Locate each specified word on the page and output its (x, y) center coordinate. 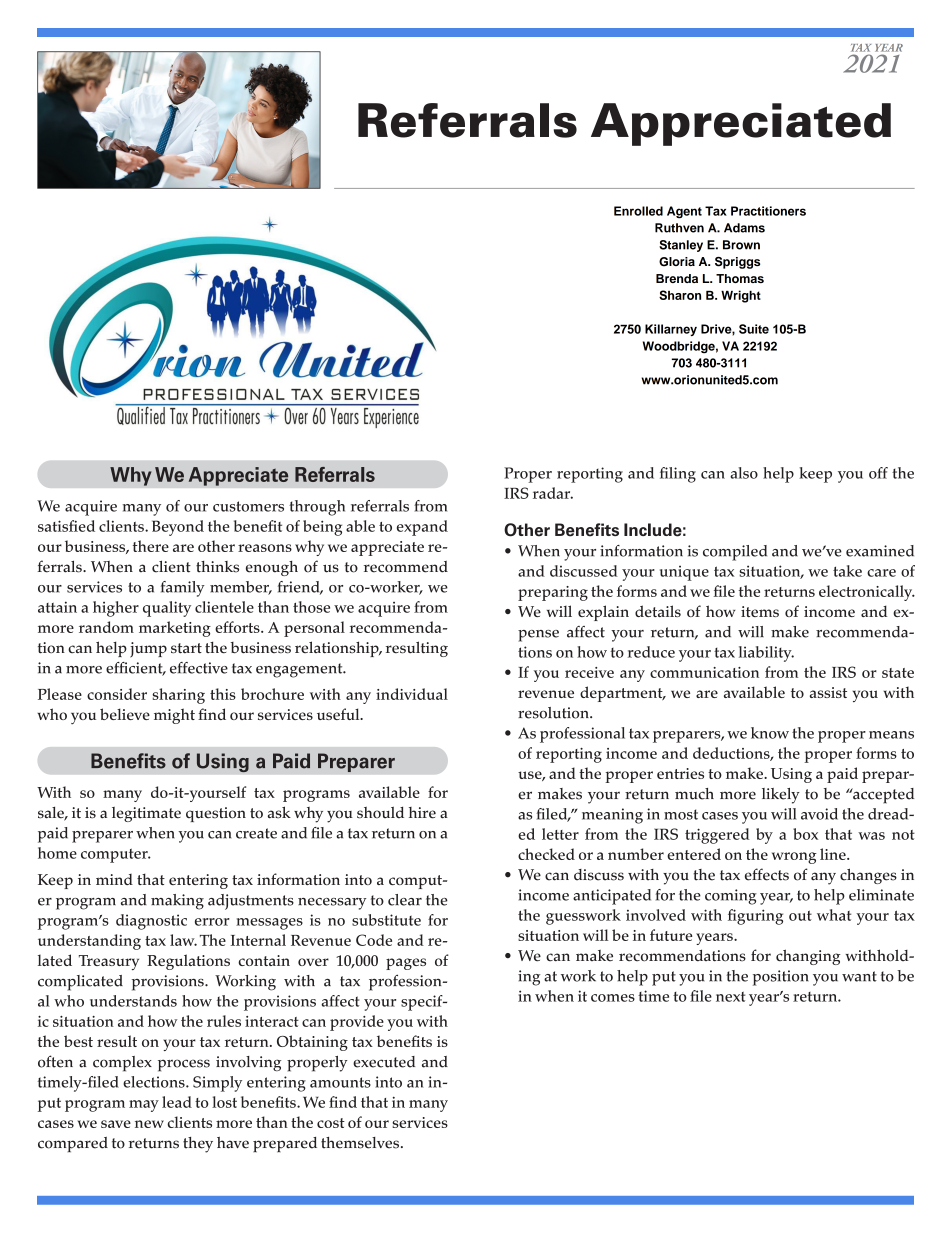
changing (808, 957)
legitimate (146, 814)
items (760, 611)
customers (248, 506)
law (183, 940)
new (149, 1124)
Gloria (677, 262)
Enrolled (638, 211)
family (183, 589)
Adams (744, 228)
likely (781, 796)
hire (422, 813)
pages (406, 964)
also (744, 473)
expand (422, 528)
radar (553, 493)
